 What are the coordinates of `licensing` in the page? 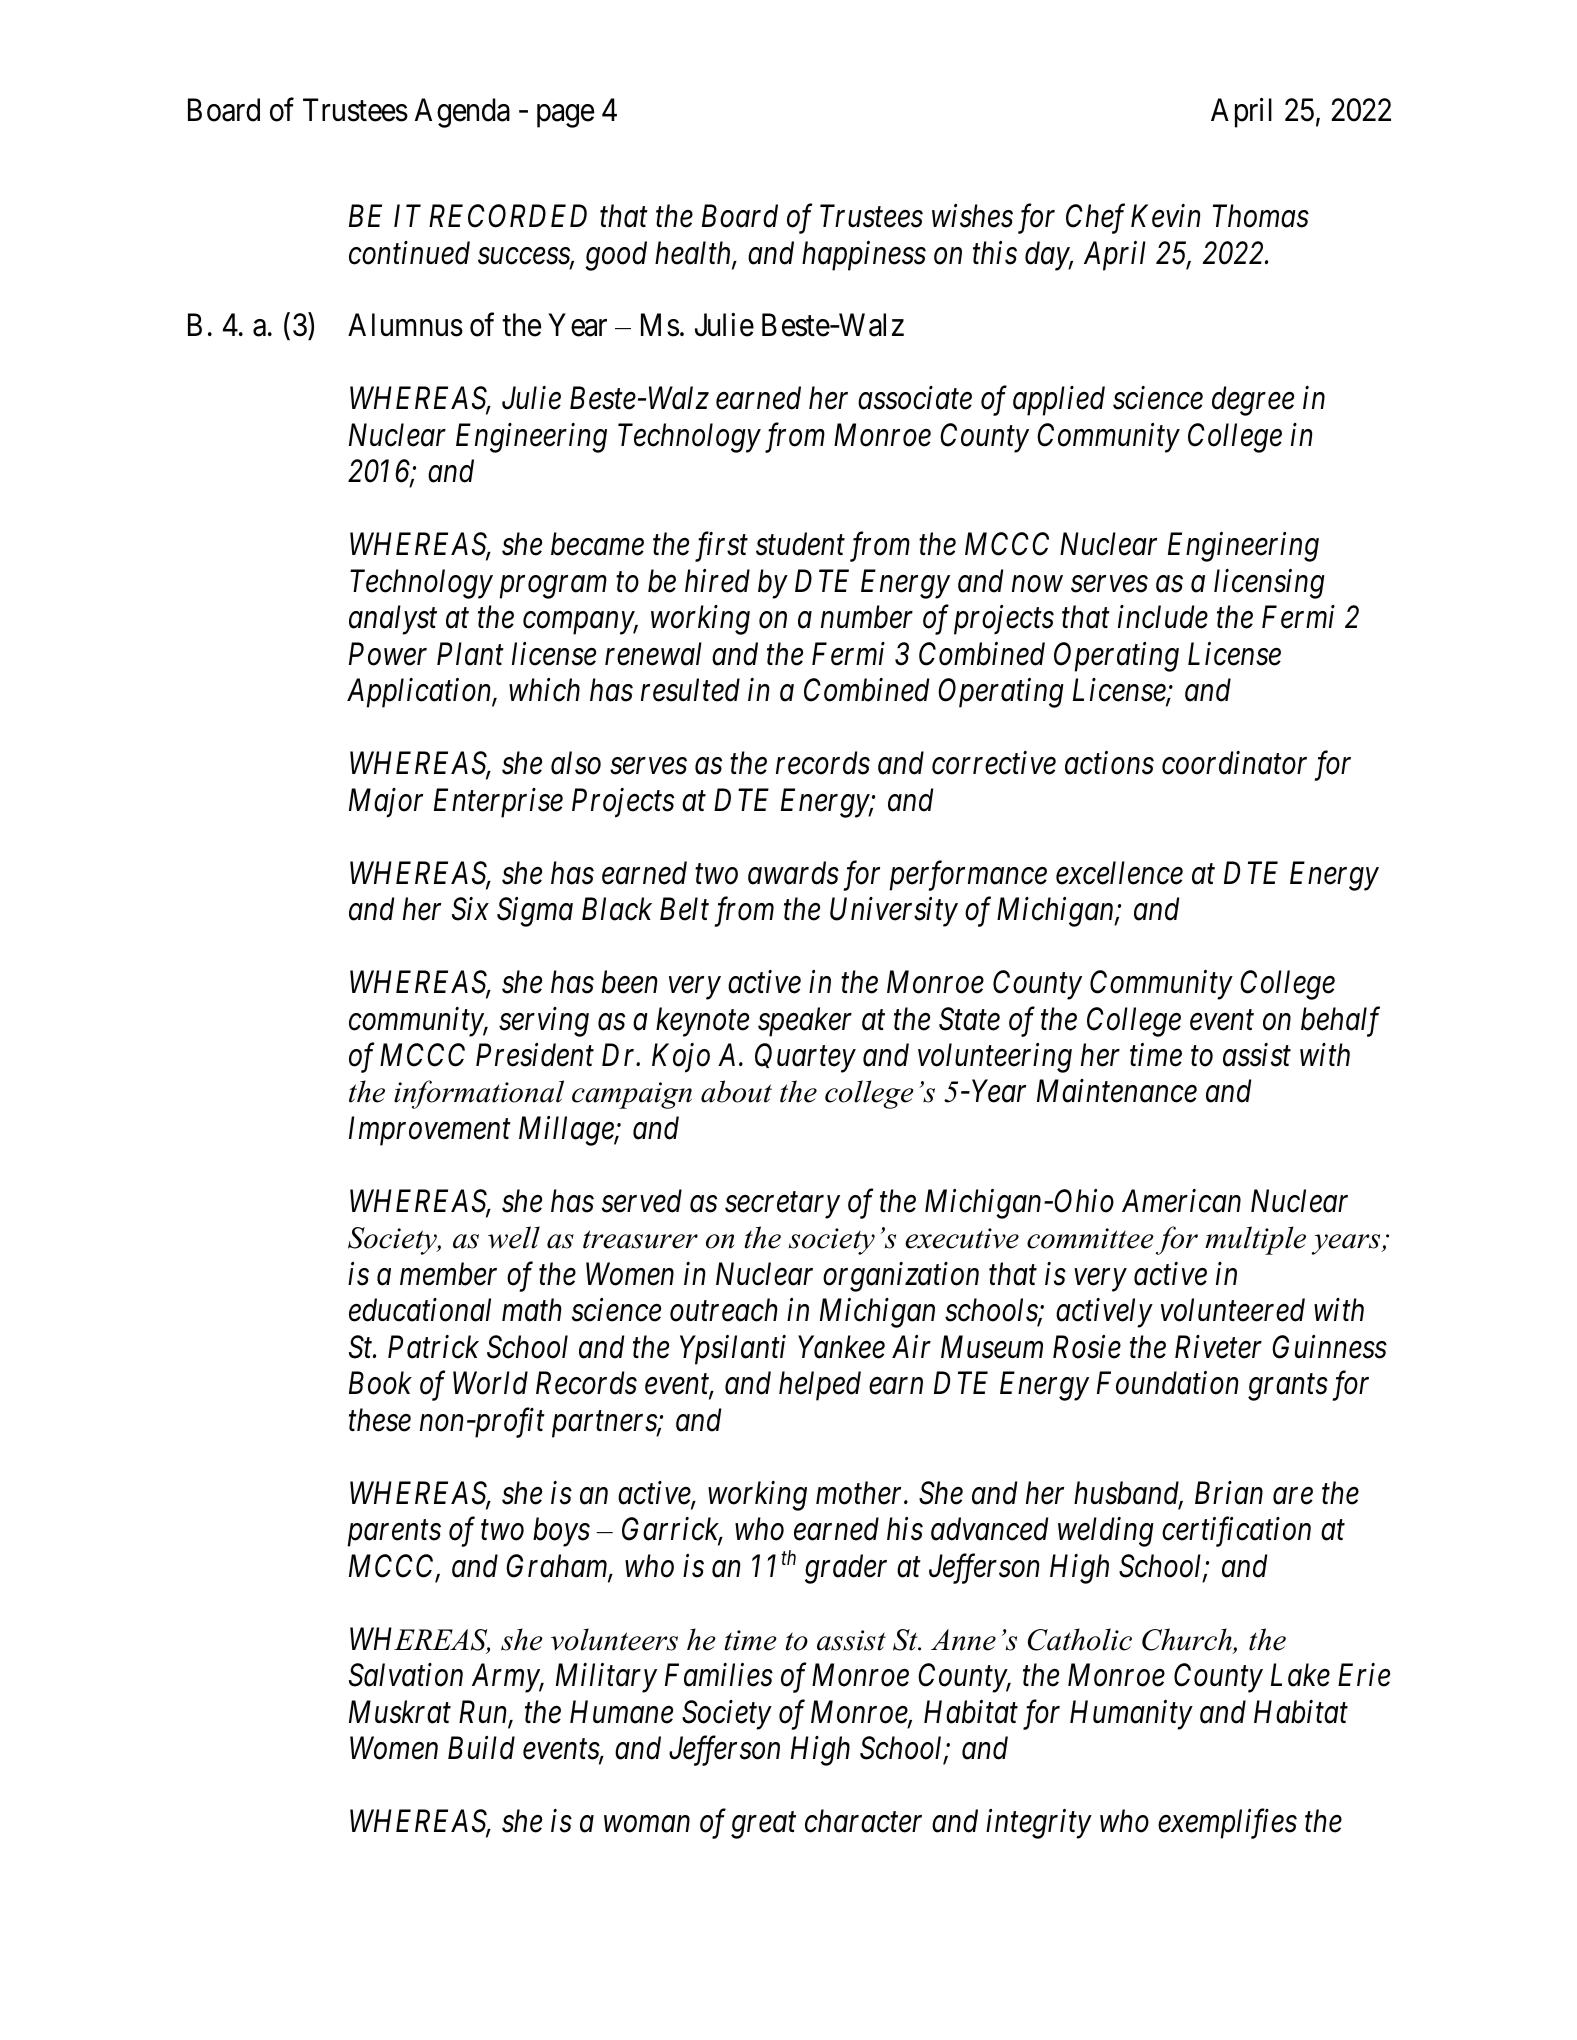 It's located at (1269, 584).
